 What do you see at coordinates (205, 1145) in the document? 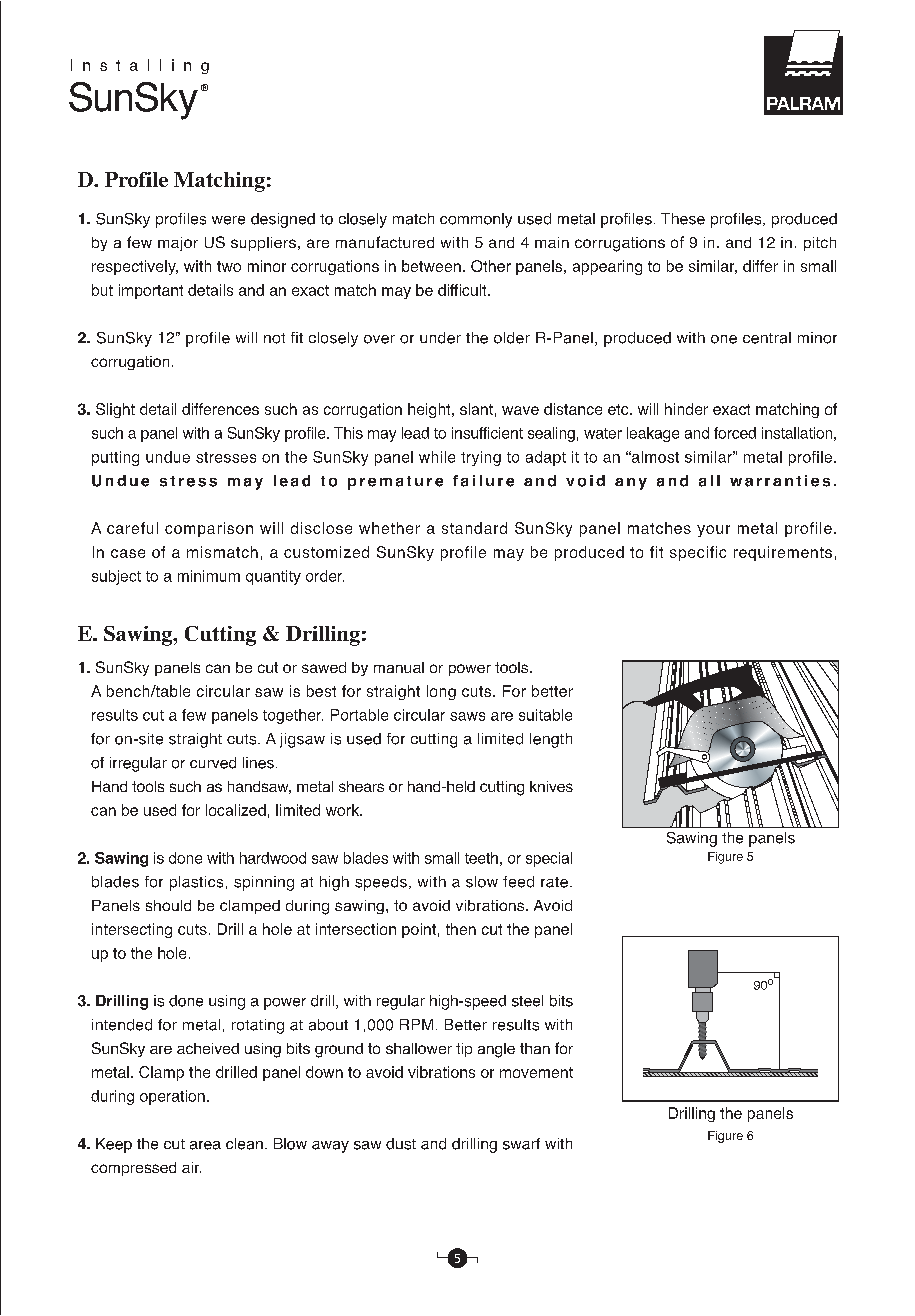
I see `area` at bounding box center [205, 1145].
